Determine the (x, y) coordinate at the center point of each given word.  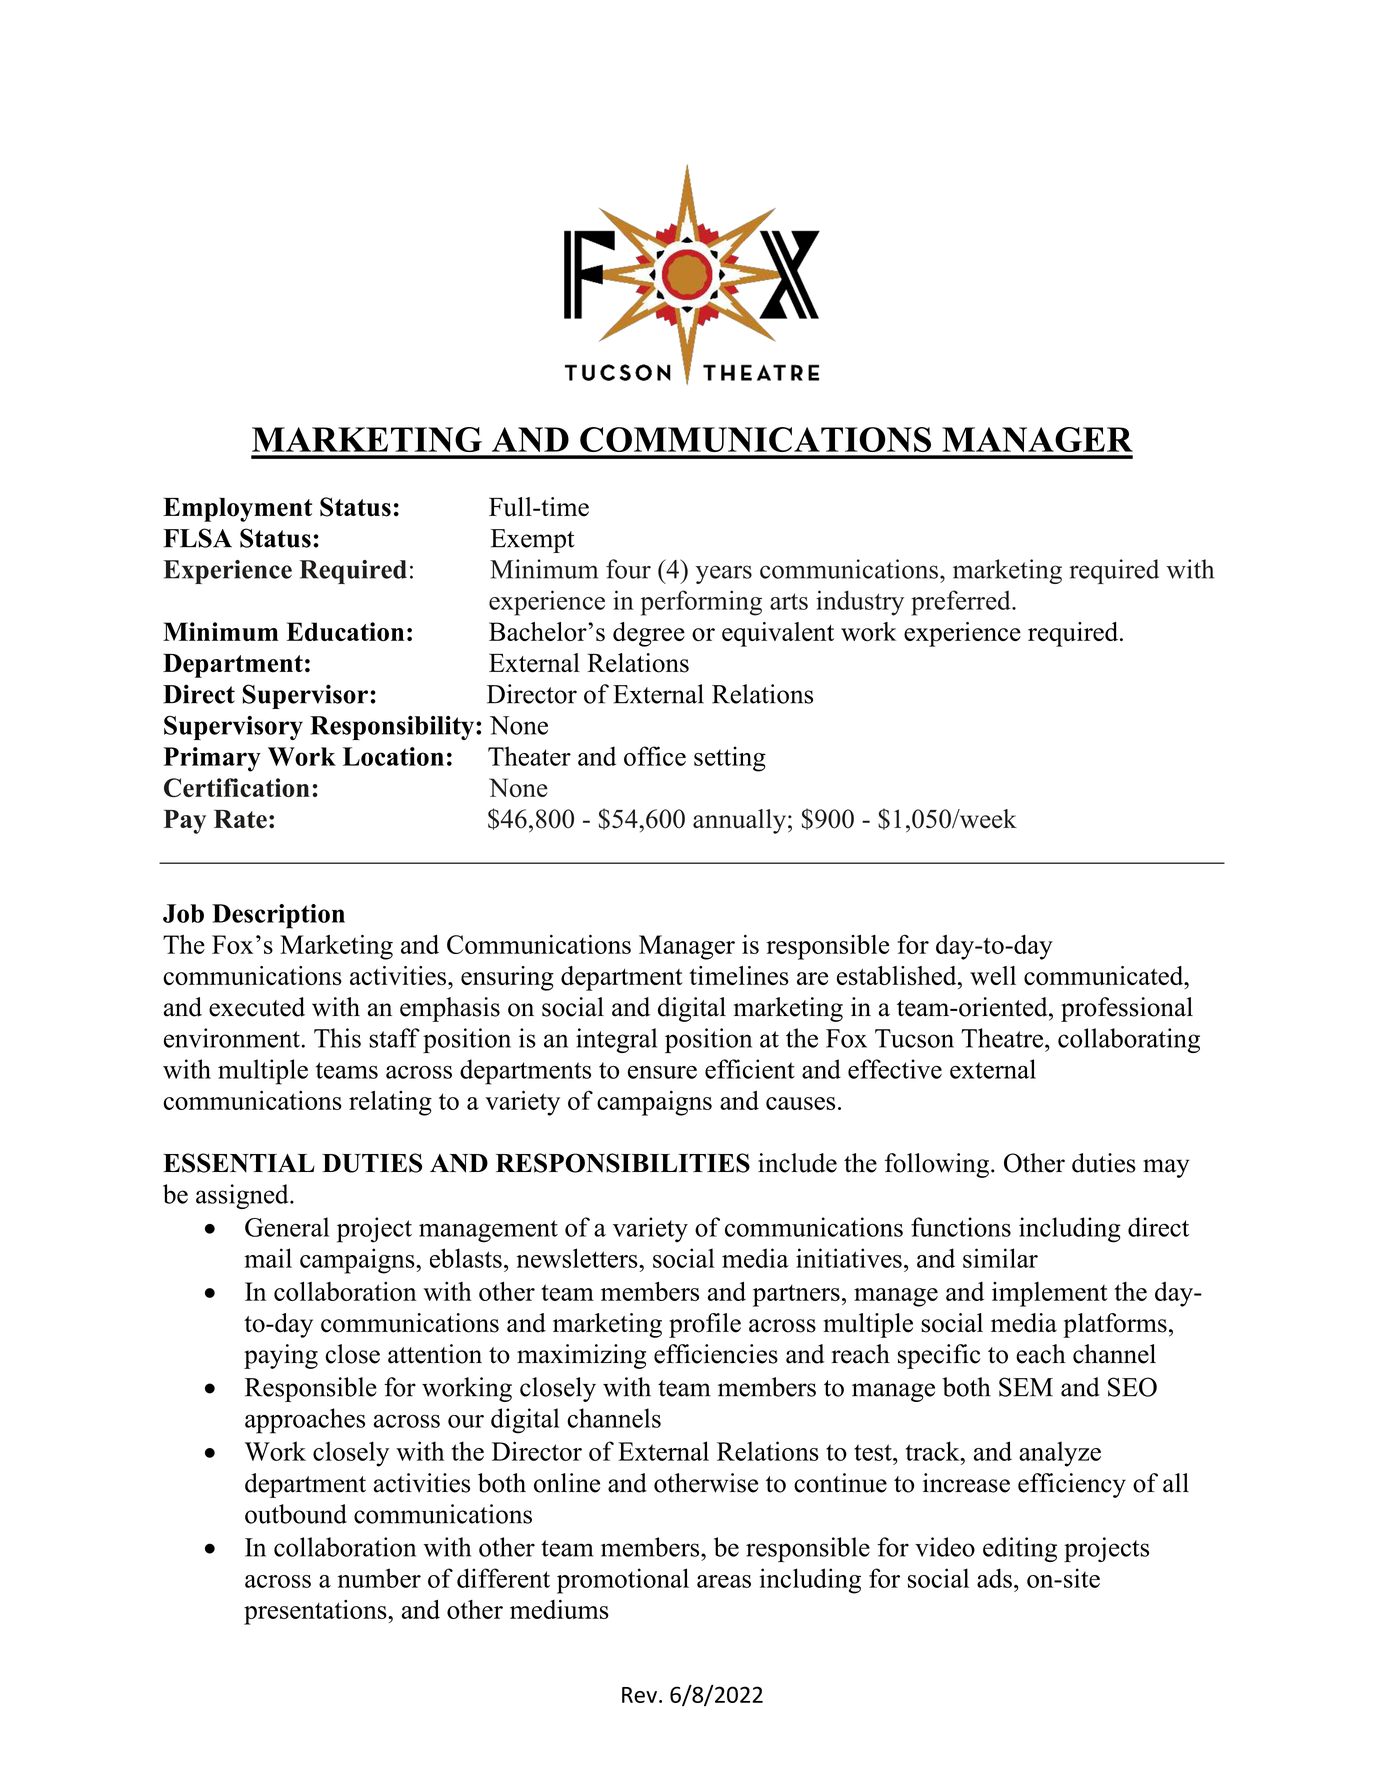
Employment (237, 509)
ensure (662, 1072)
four (628, 569)
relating (390, 1103)
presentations (316, 1612)
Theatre (1003, 1038)
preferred (962, 603)
